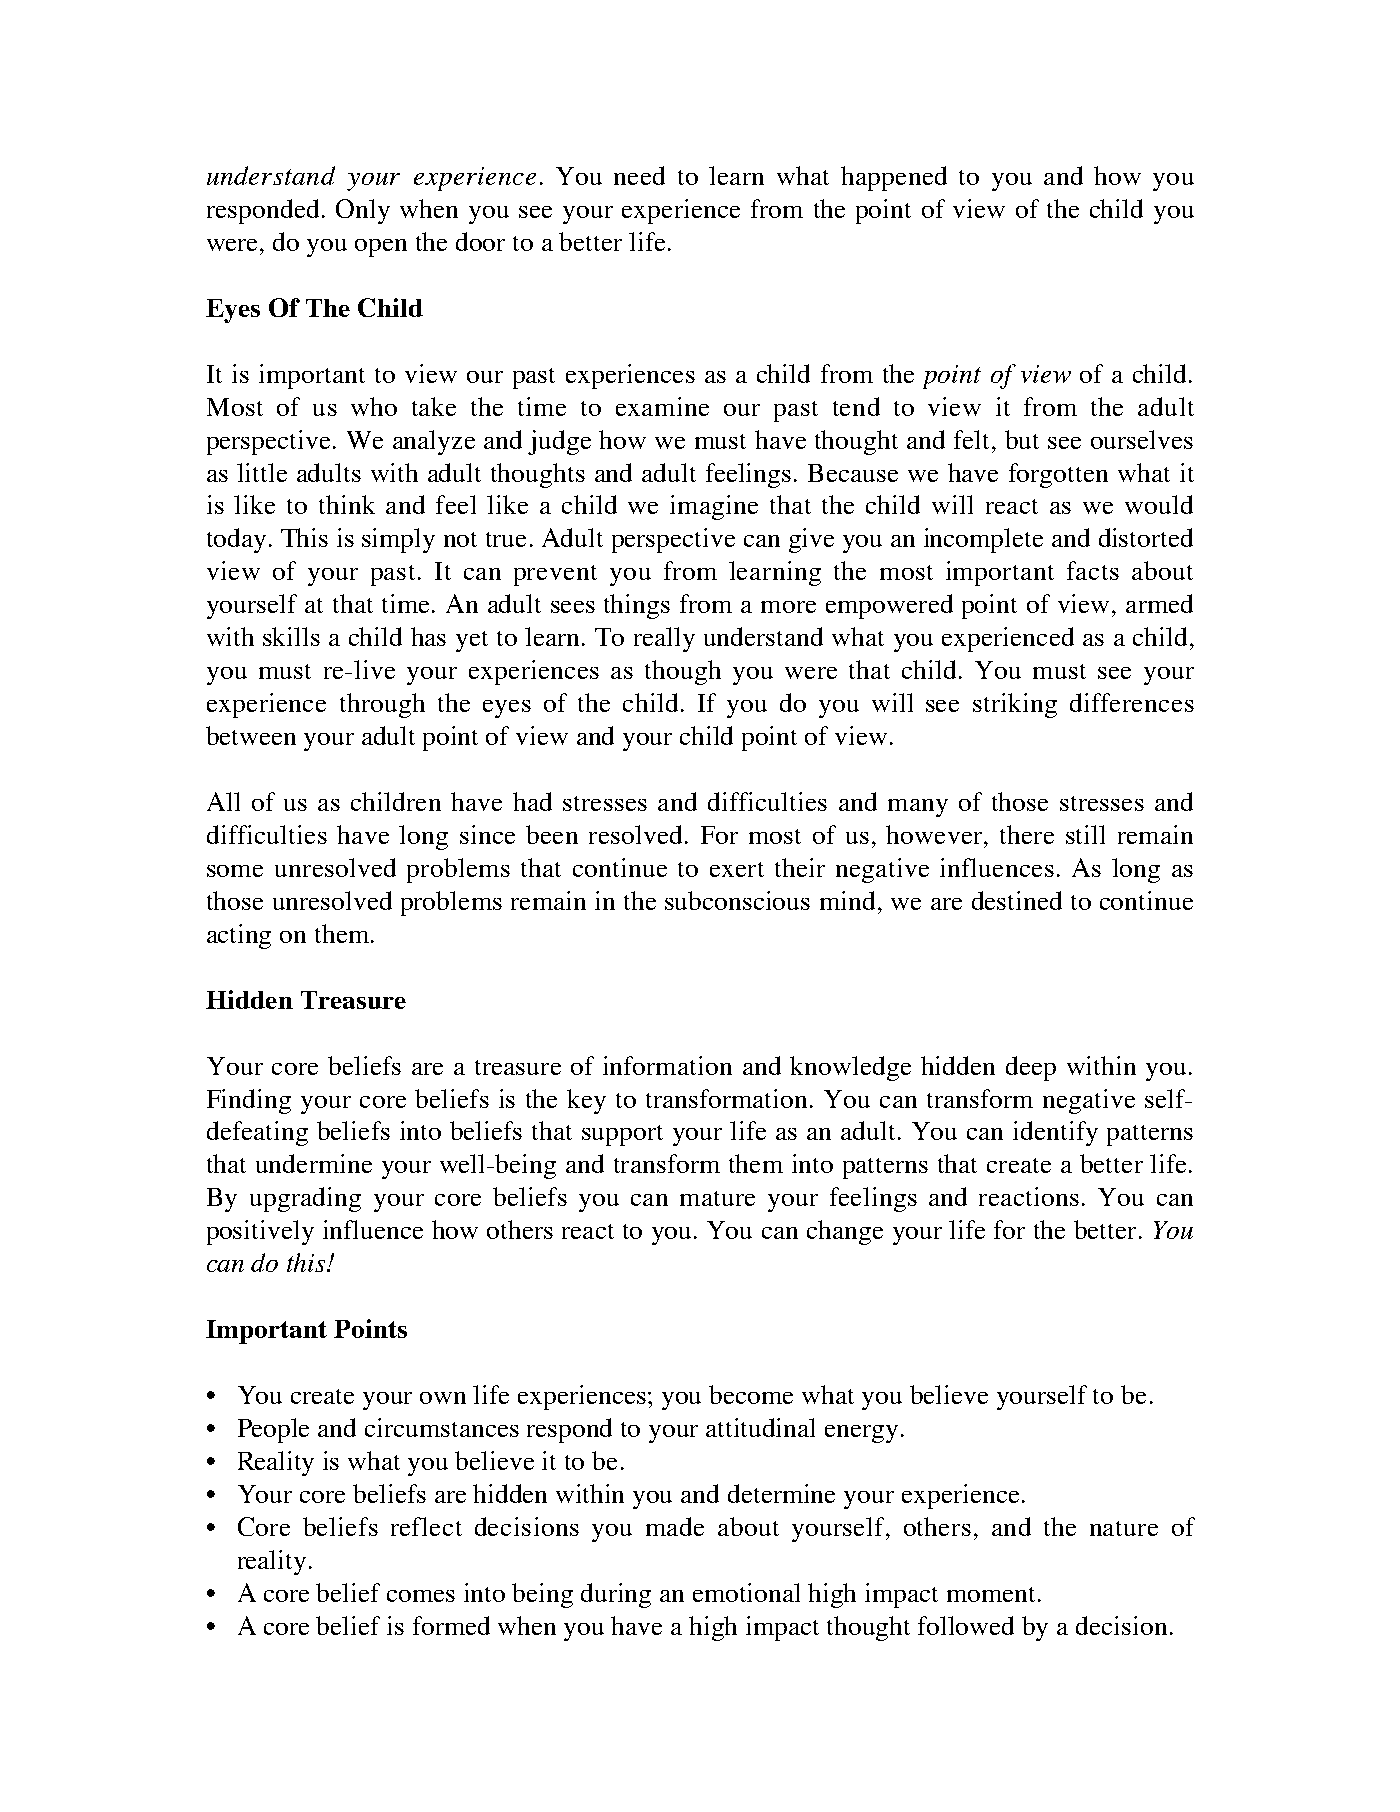  What do you see at coordinates (1015, 705) in the page?
I see `striking` at bounding box center [1015, 705].
